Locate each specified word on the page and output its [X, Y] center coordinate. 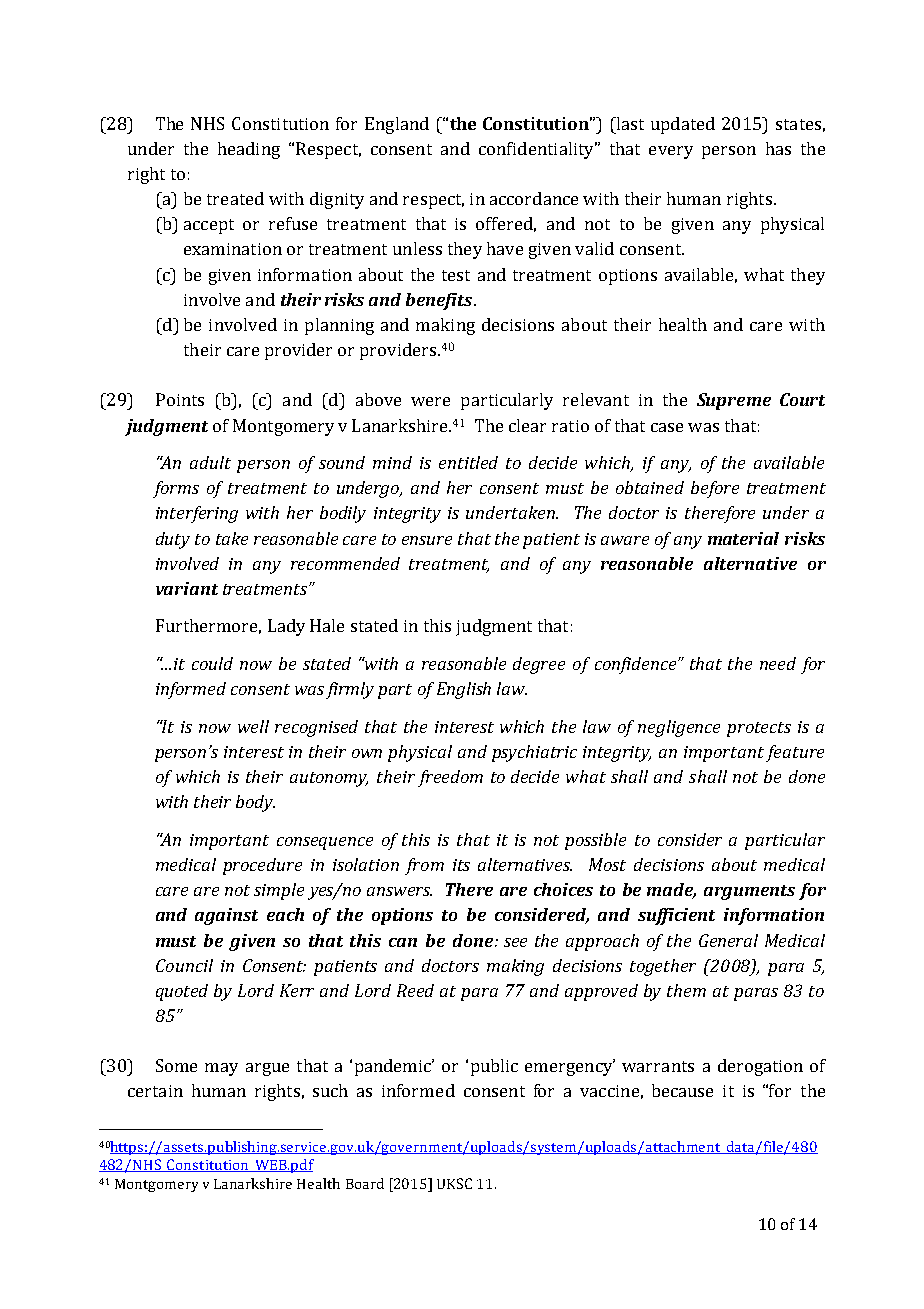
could [212, 663]
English [464, 690]
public [494, 1067]
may [221, 1069]
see [515, 942]
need [778, 663]
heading [249, 150]
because [682, 1090]
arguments [749, 892]
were [430, 401]
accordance [534, 198]
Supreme [734, 401]
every [671, 152]
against [226, 916]
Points [180, 399]
